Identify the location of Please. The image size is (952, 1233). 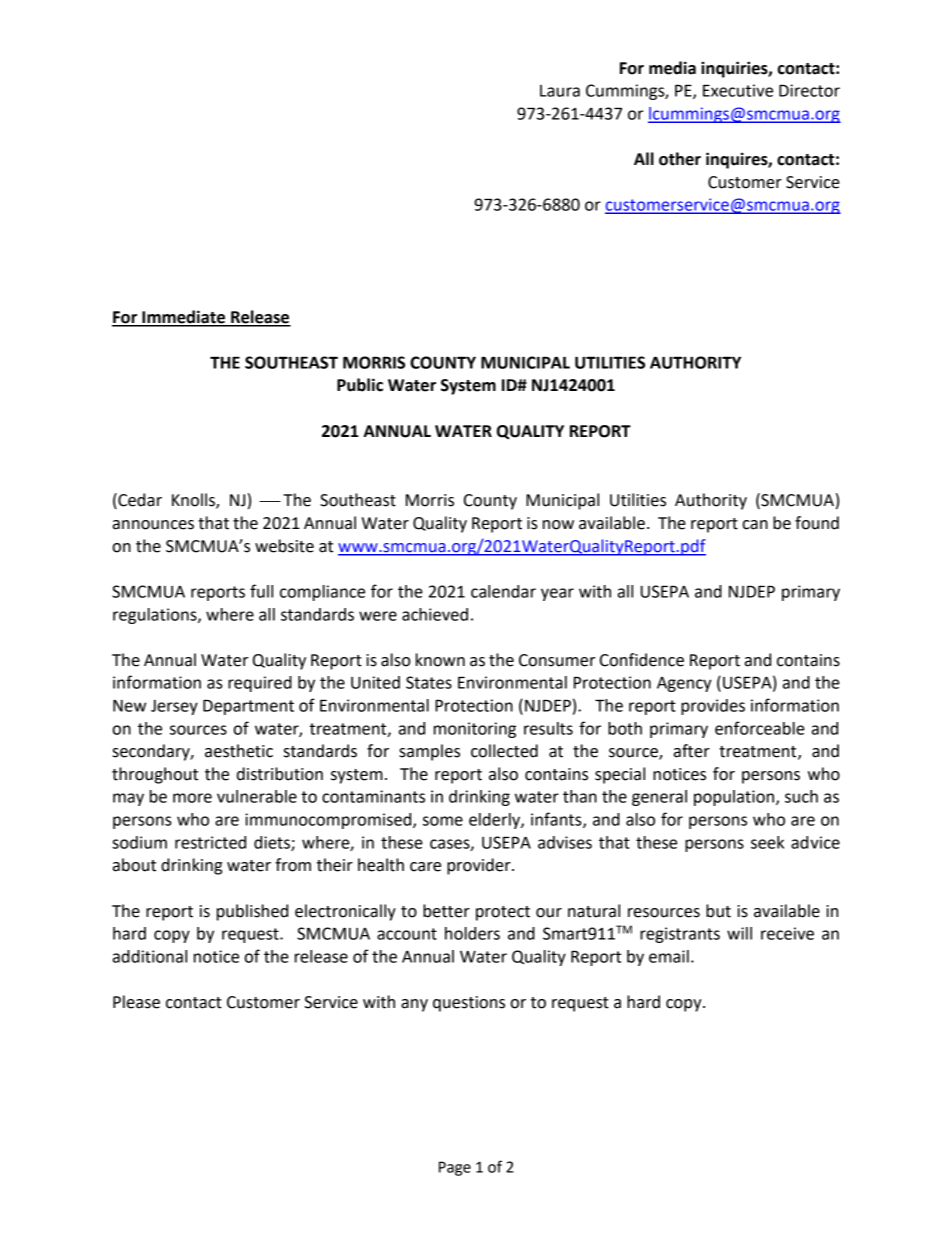
(136, 1002).
